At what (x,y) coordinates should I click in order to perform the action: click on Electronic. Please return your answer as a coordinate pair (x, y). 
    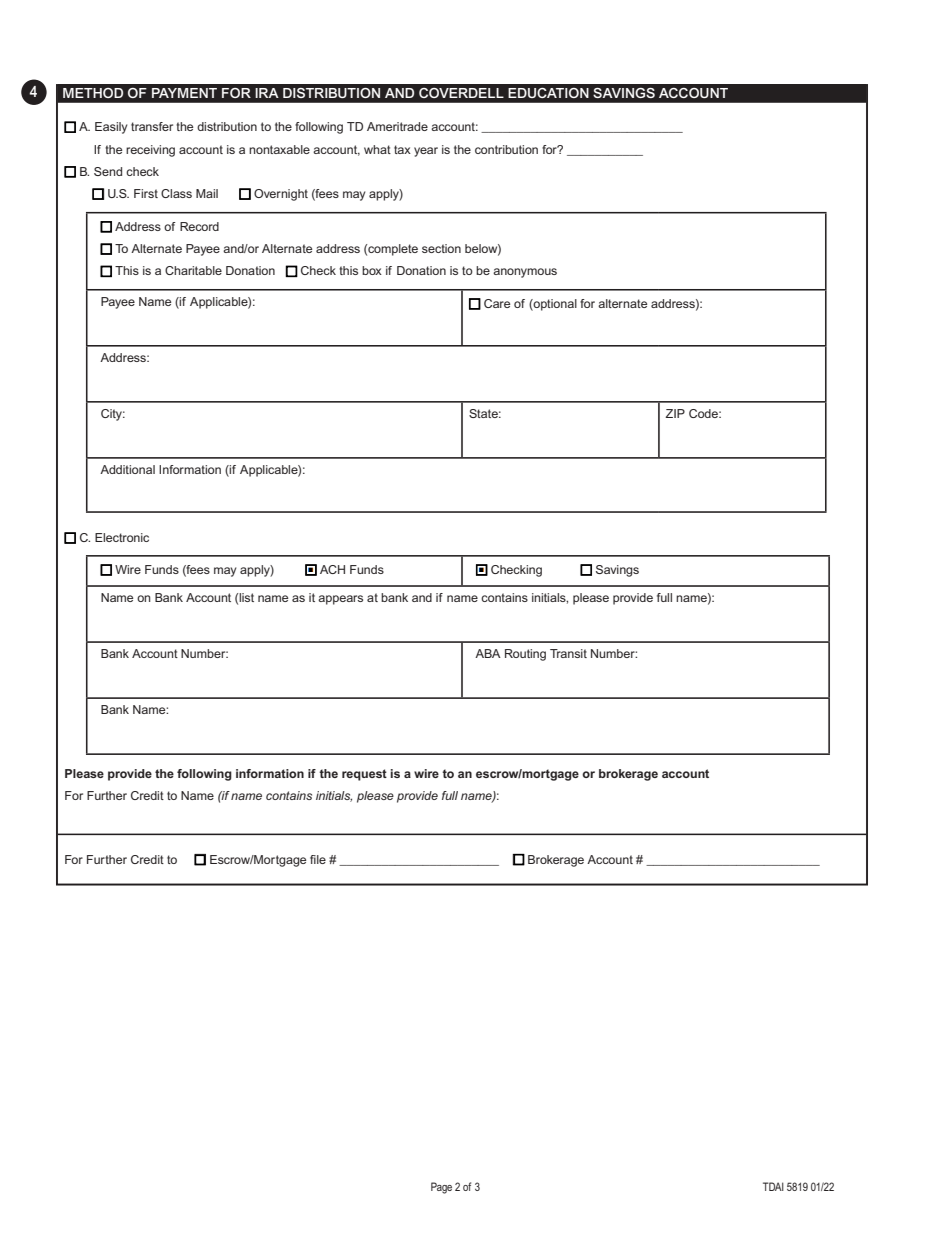
    Looking at the image, I should click on (122, 537).
